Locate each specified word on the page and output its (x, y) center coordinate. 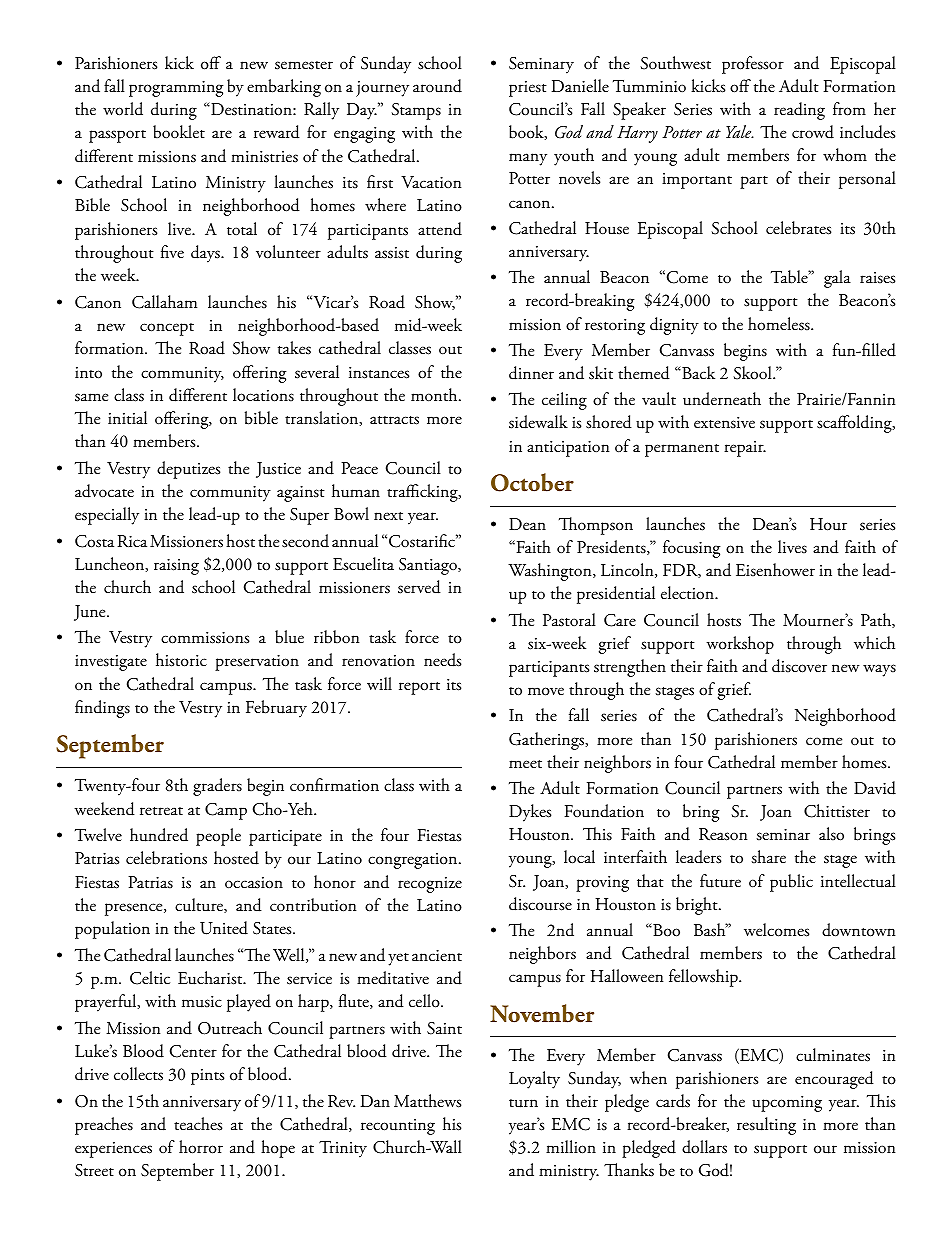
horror (201, 1147)
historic (181, 660)
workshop (740, 645)
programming (176, 89)
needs (442, 660)
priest (528, 89)
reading (799, 111)
